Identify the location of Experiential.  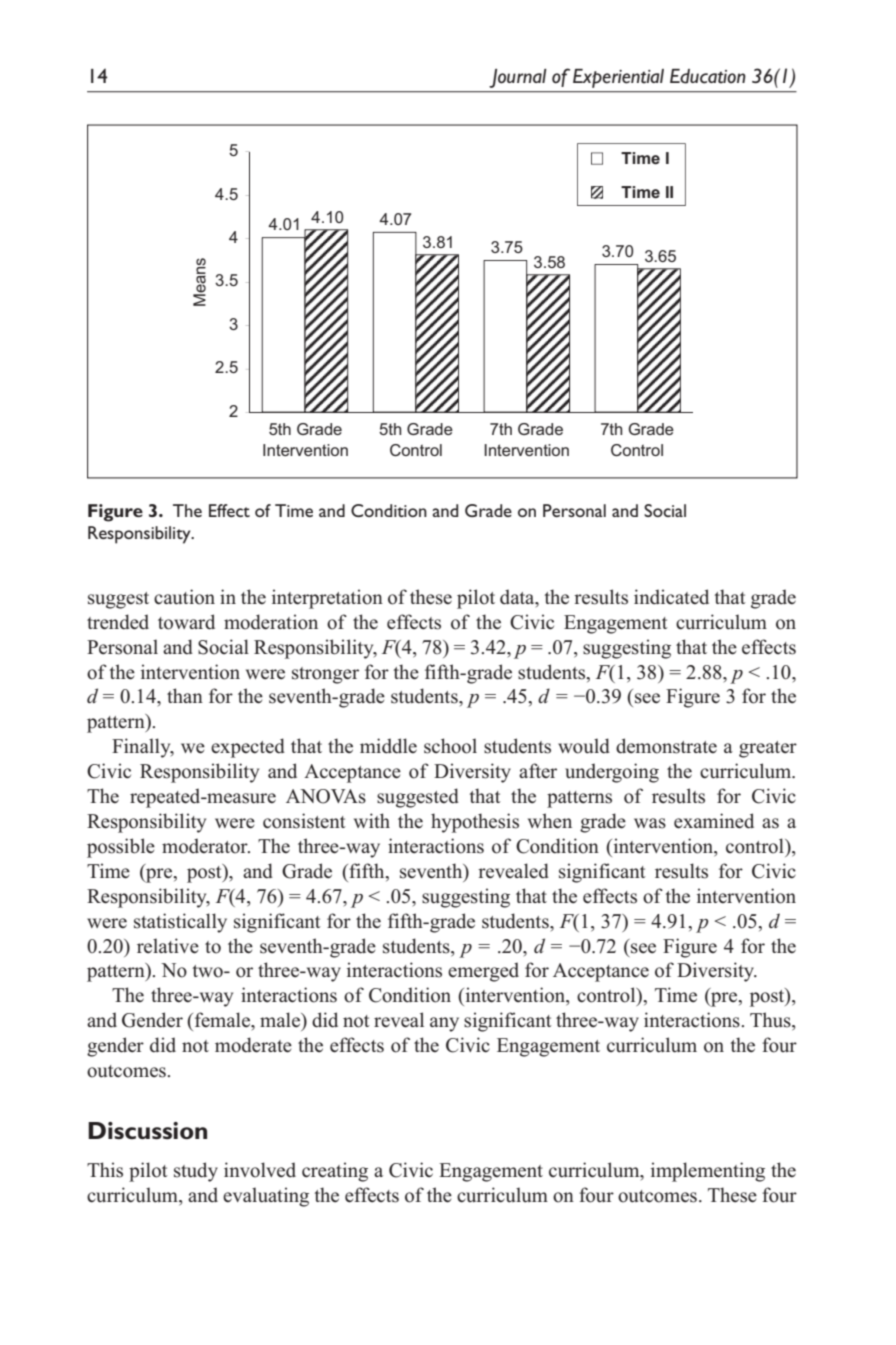
(618, 78).
